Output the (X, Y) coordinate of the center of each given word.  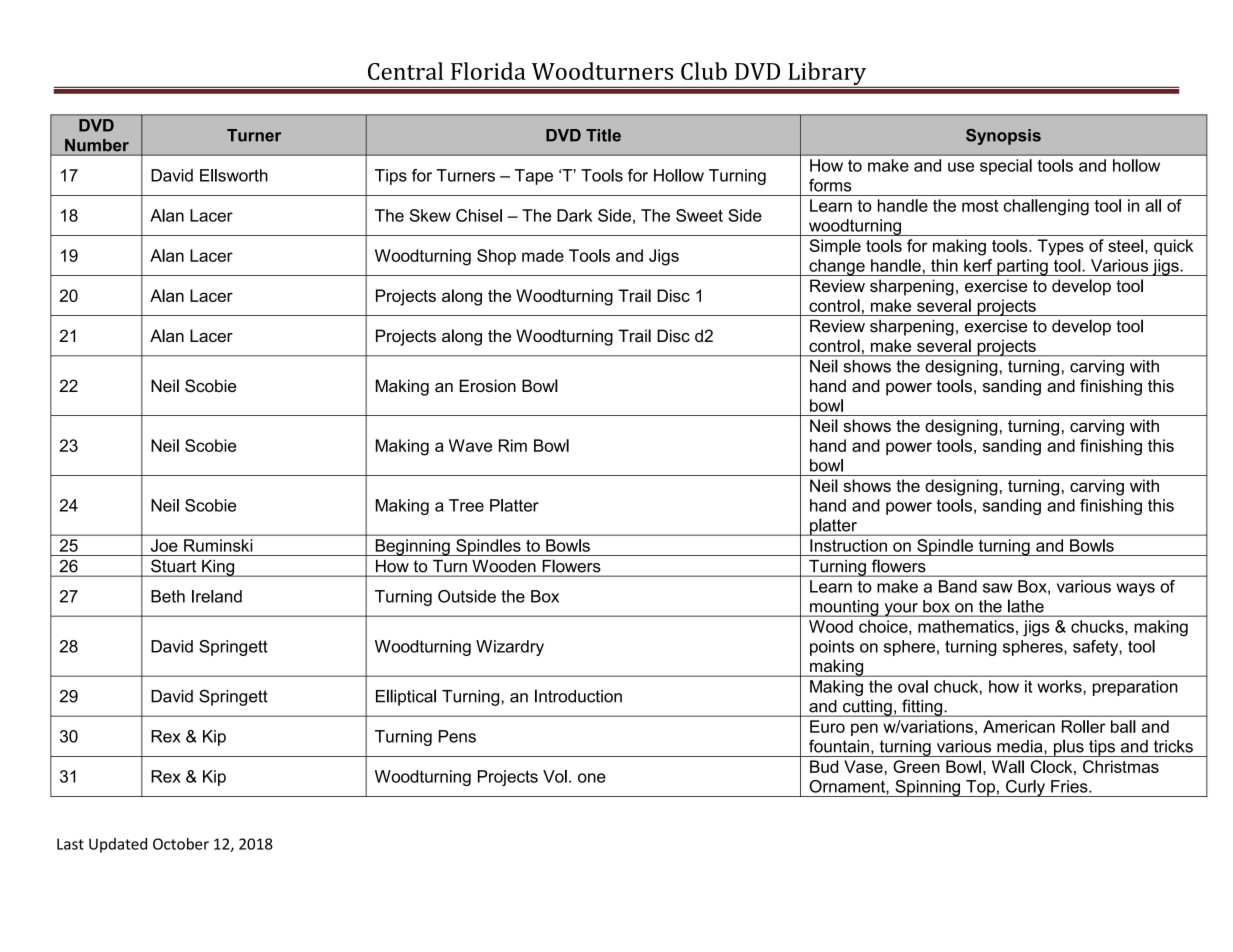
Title (603, 135)
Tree (466, 505)
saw (998, 588)
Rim (513, 445)
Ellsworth (234, 175)
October (181, 844)
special (1006, 167)
